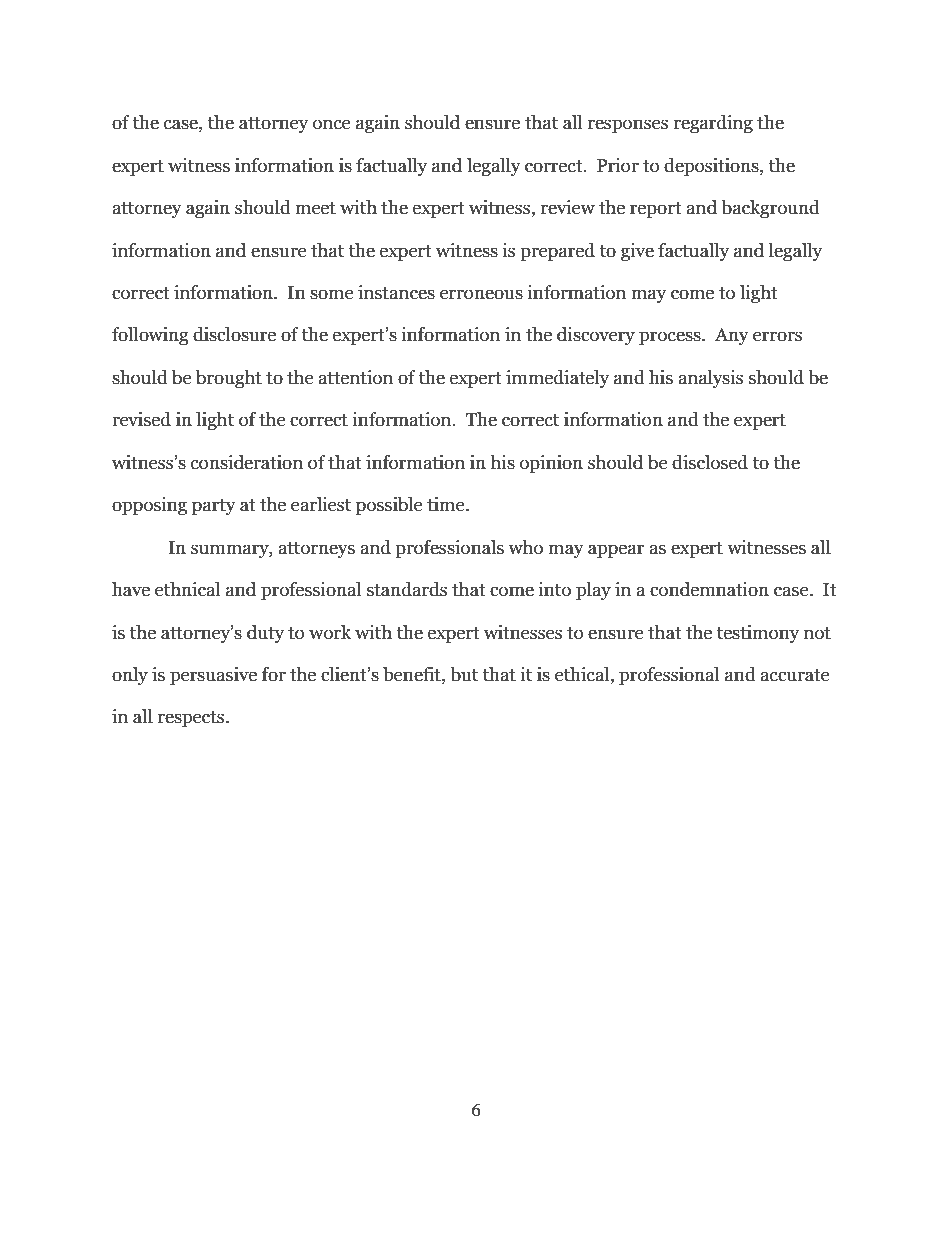  Describe the element at coordinates (332, 124) in the page. I see `once` at that location.
